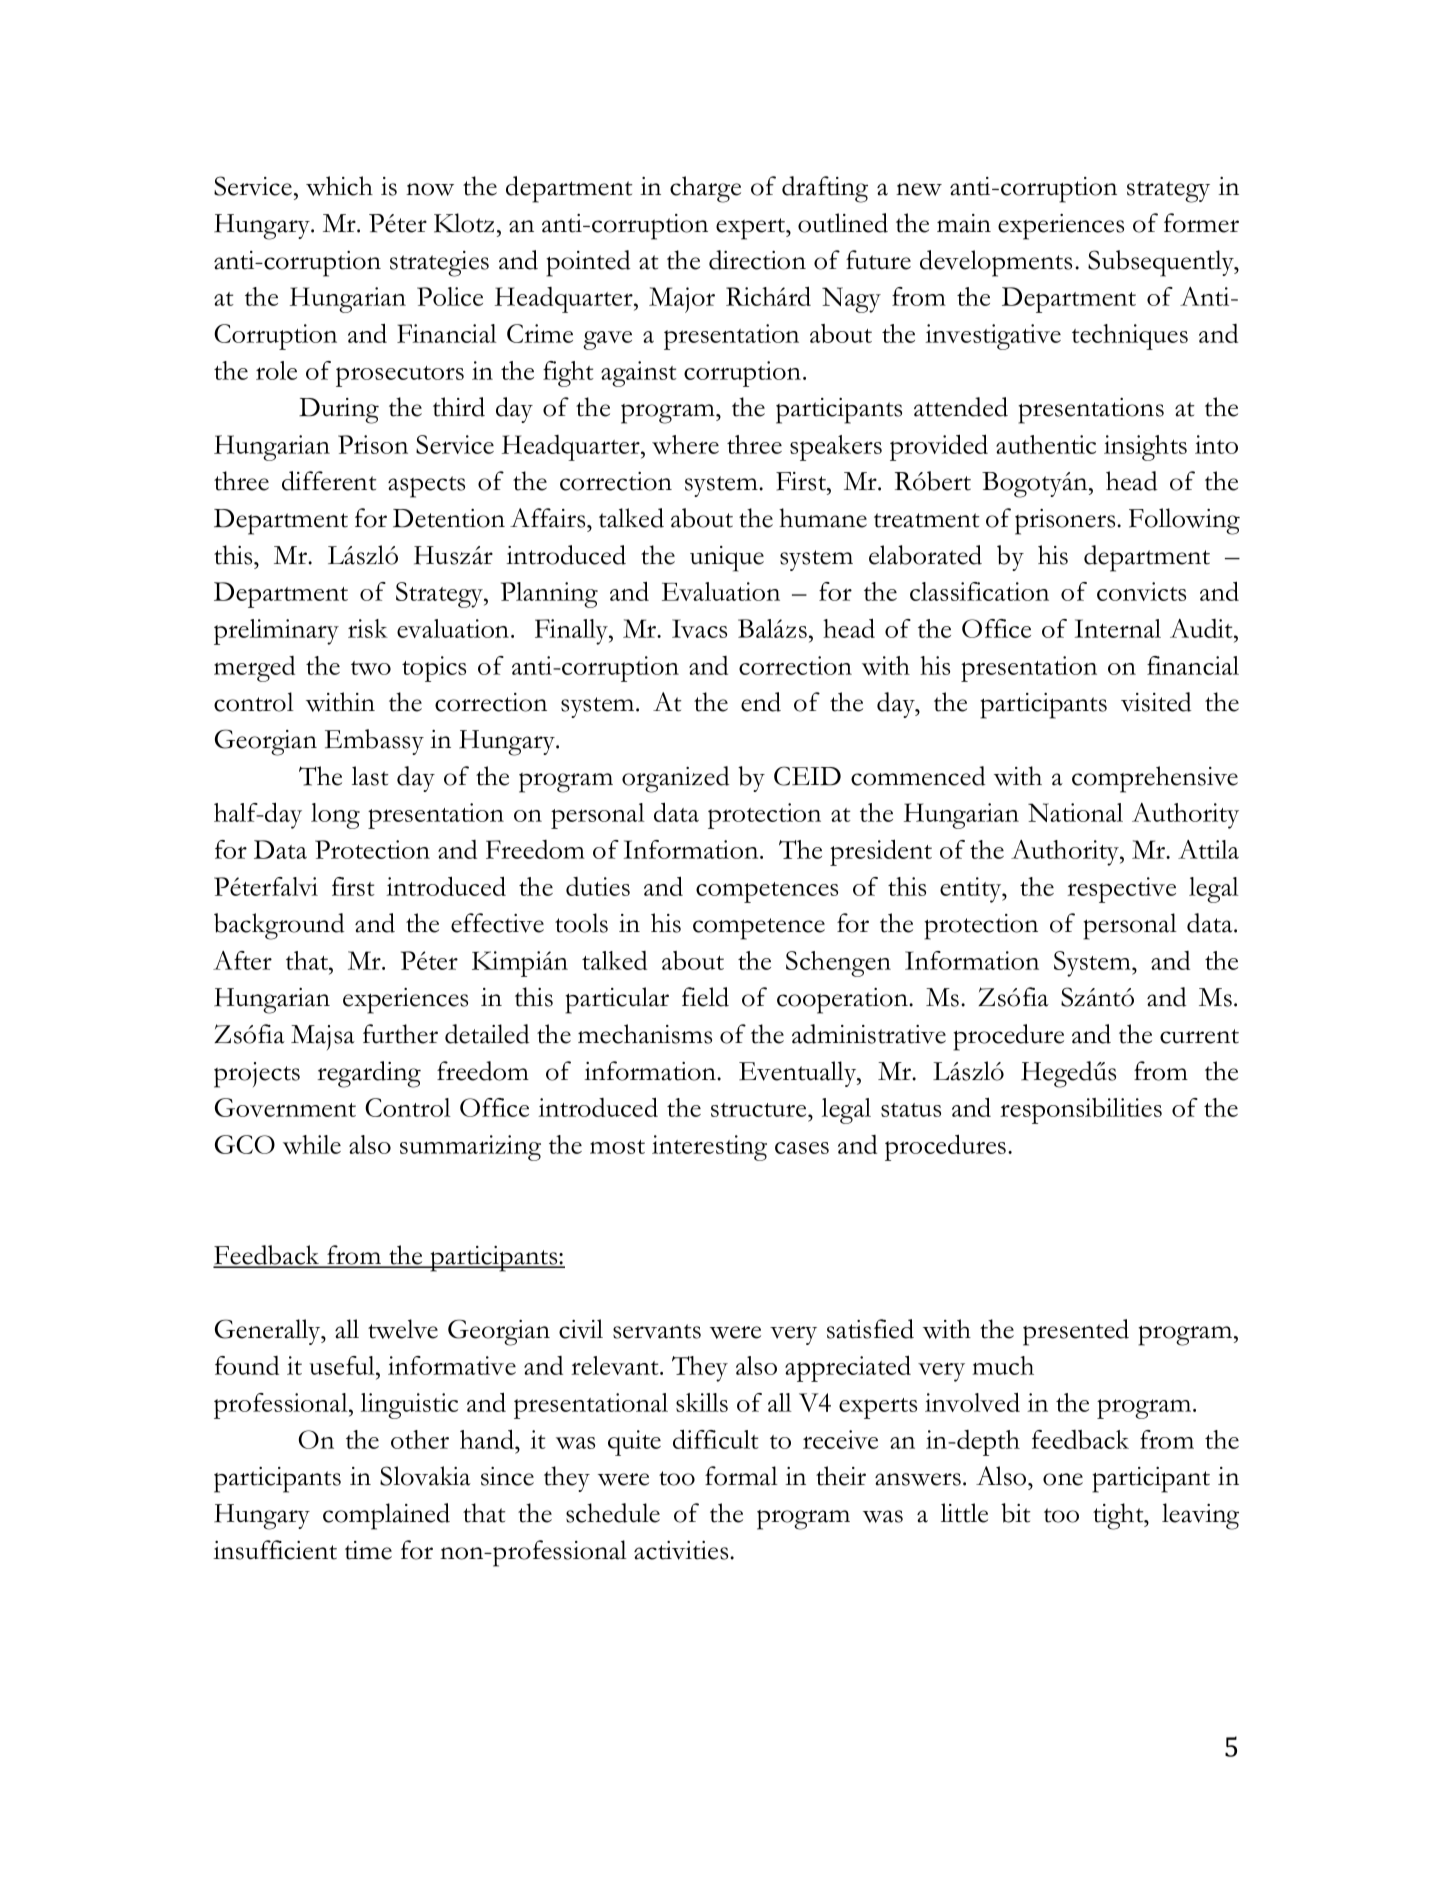  Describe the element at coordinates (312, 1144) in the screenshot. I see `while` at that location.
